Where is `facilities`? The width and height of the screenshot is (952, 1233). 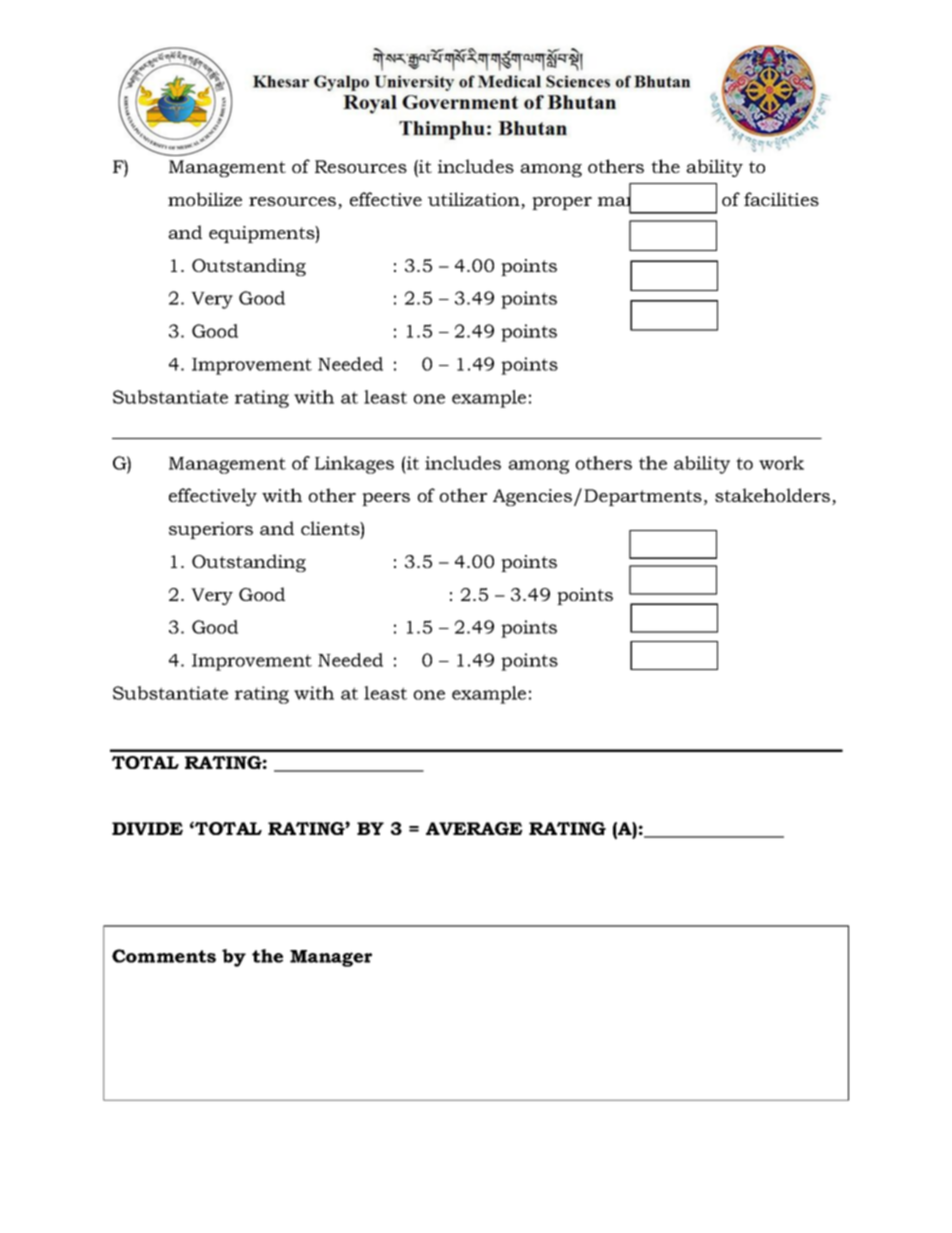
facilities is located at coordinates (781, 199).
